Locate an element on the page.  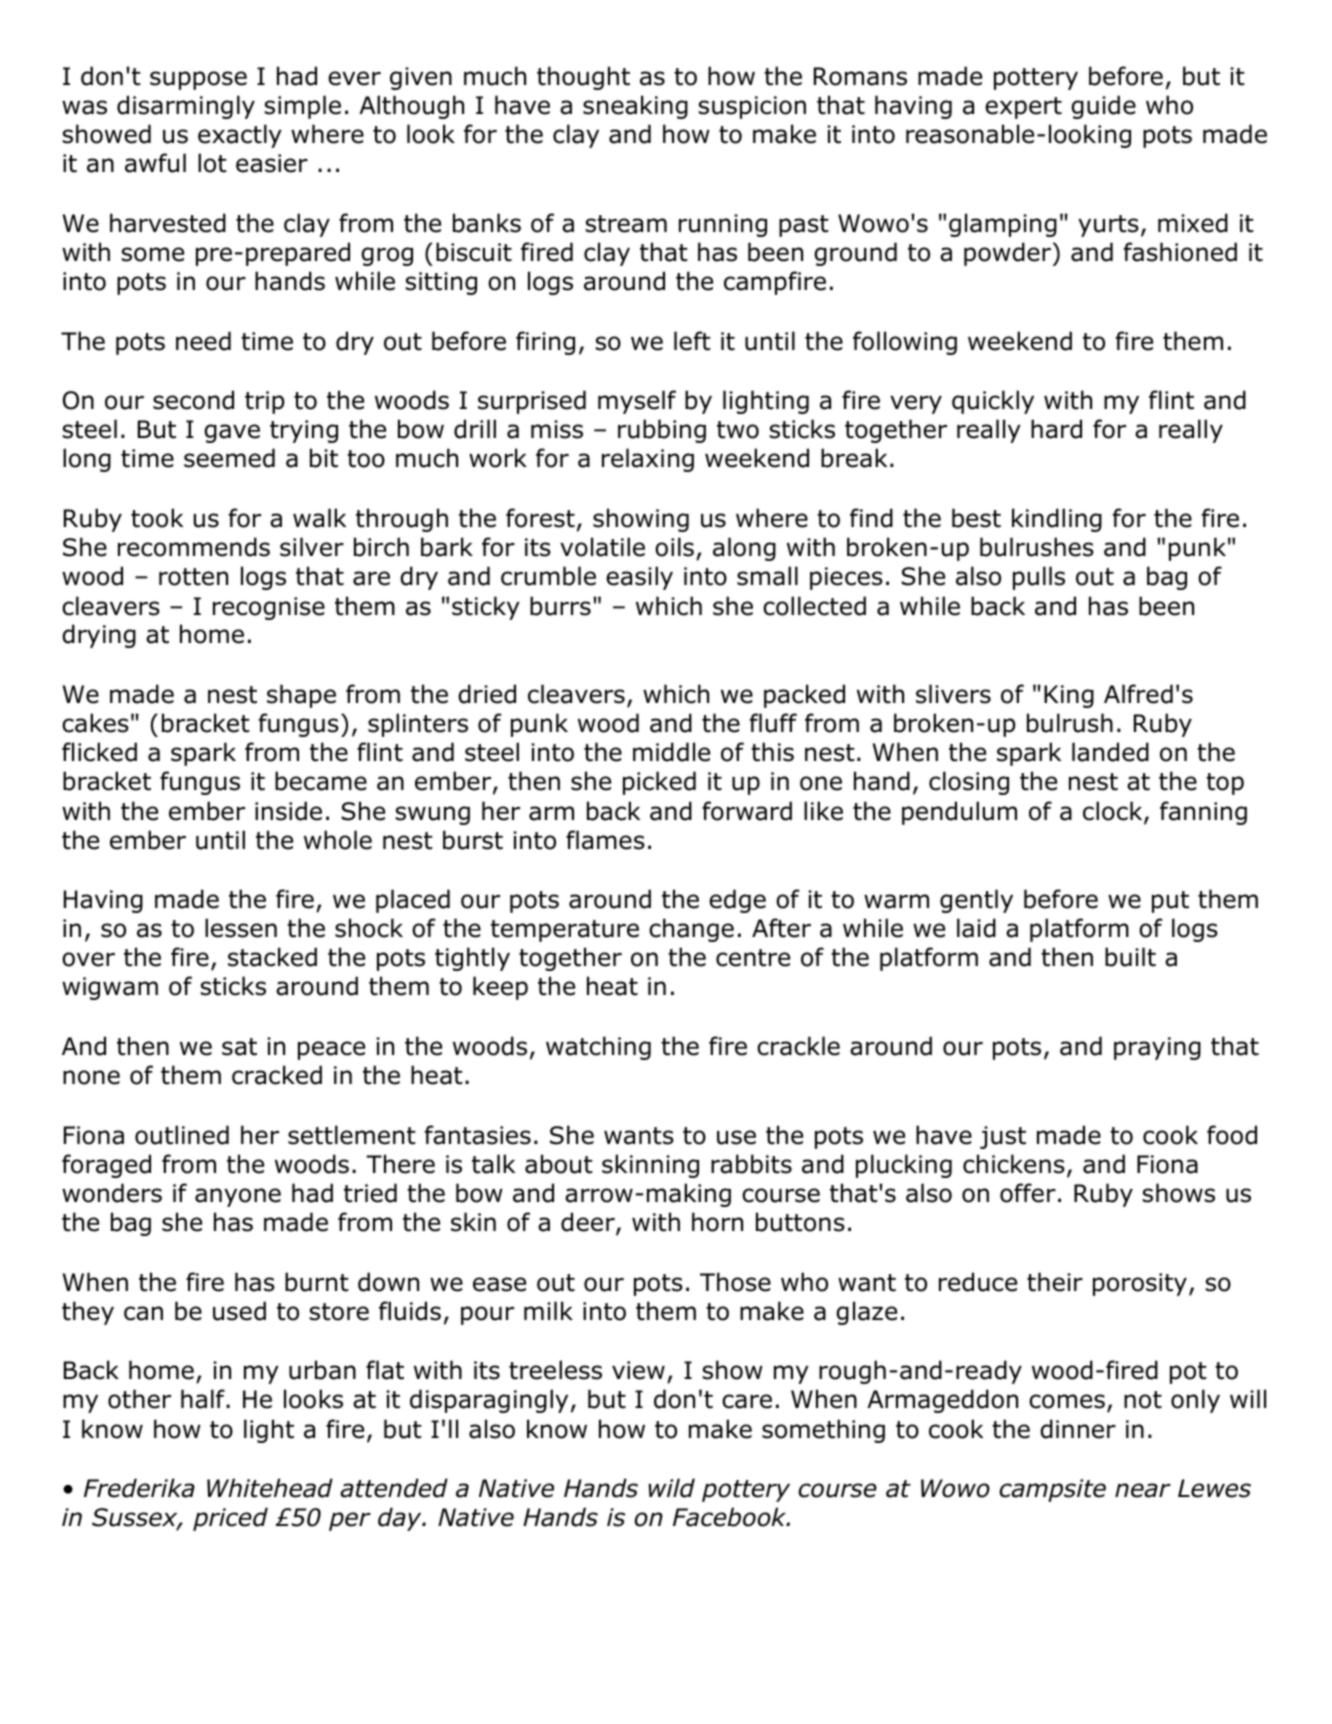
sat is located at coordinates (239, 1047).
